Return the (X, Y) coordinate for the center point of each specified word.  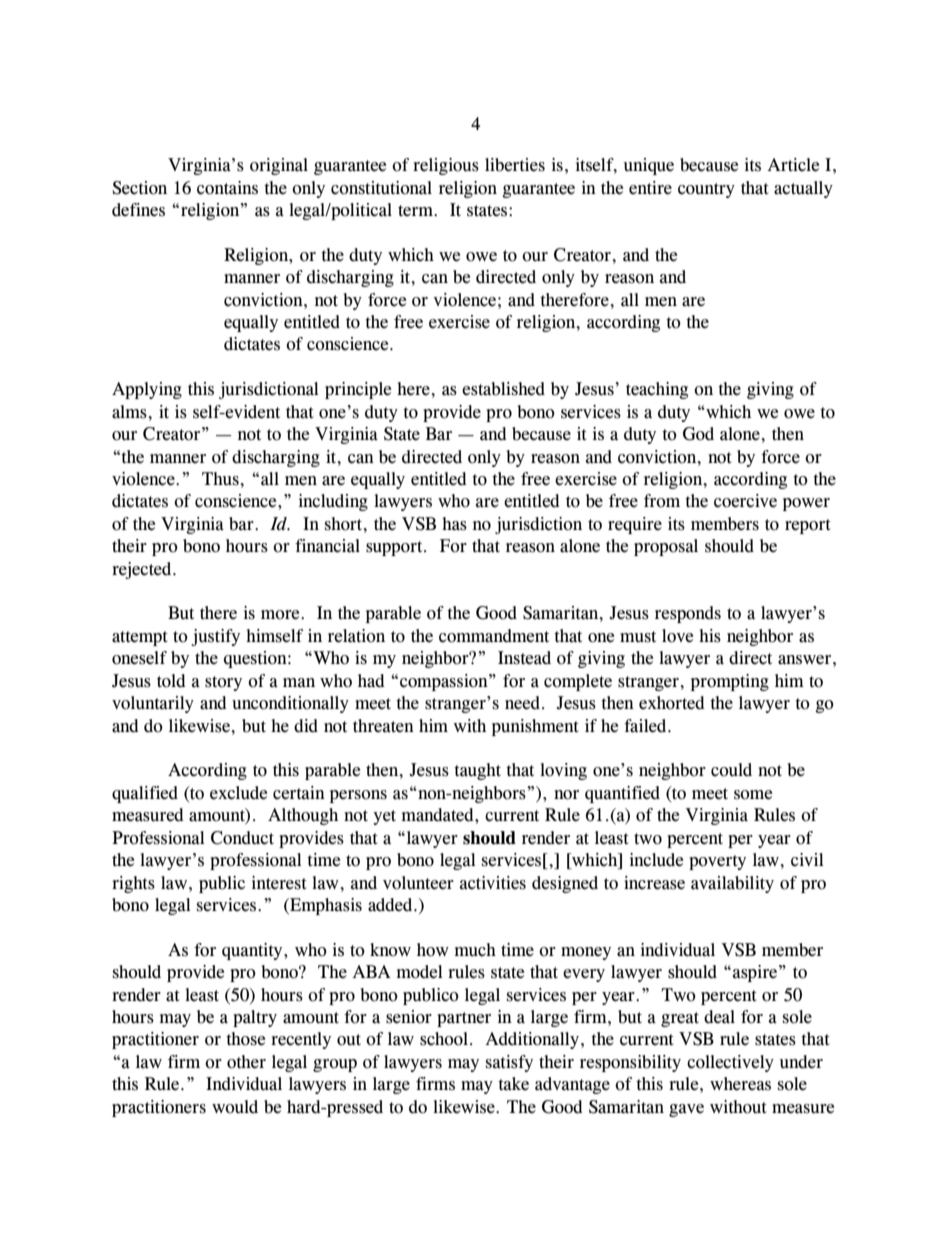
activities (493, 883)
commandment (494, 636)
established (503, 389)
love (677, 636)
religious (446, 166)
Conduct (242, 838)
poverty (717, 862)
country (706, 190)
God (698, 434)
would (235, 1107)
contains (227, 188)
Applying (147, 390)
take (513, 1084)
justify (215, 637)
